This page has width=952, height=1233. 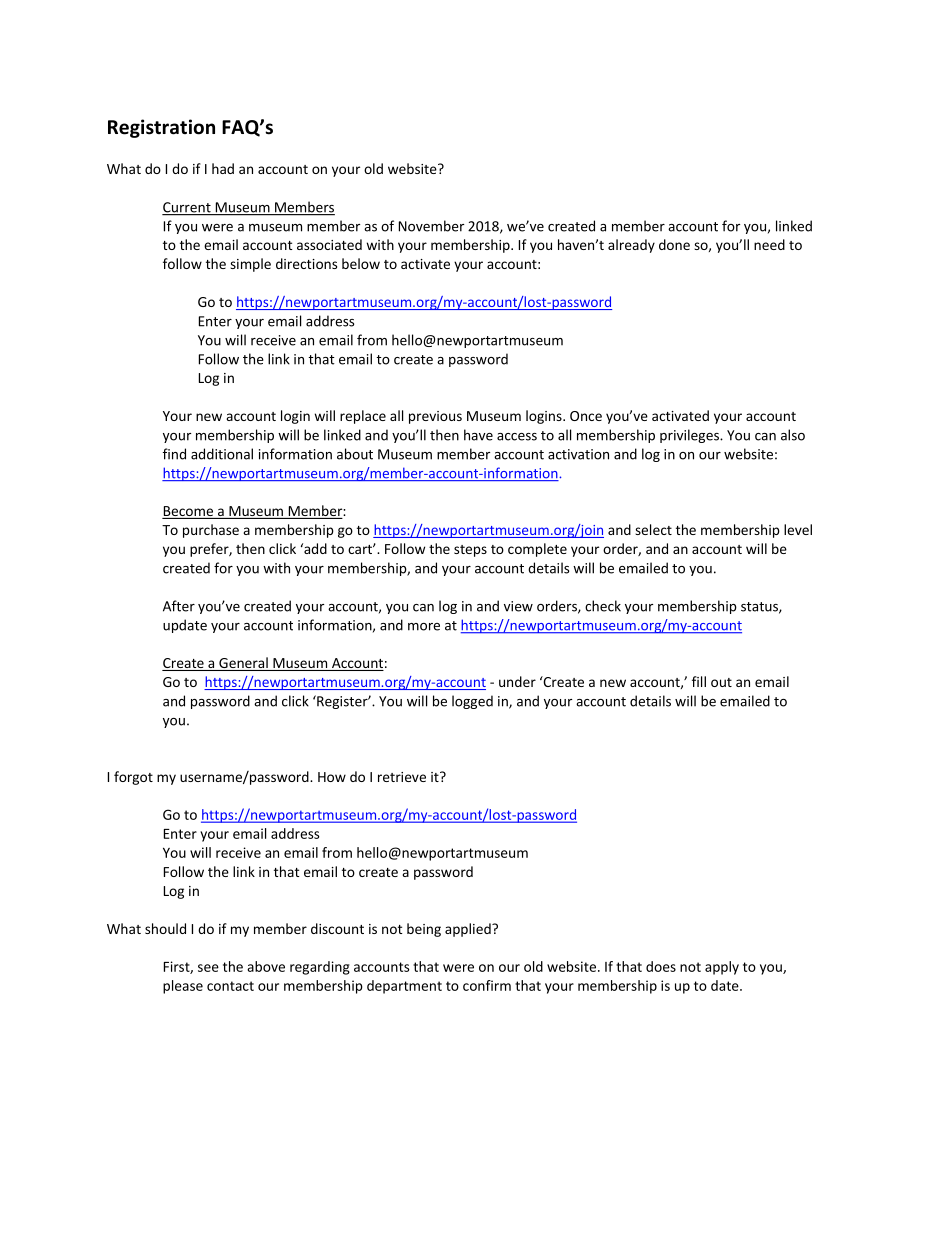 I want to click on select, so click(x=653, y=529).
